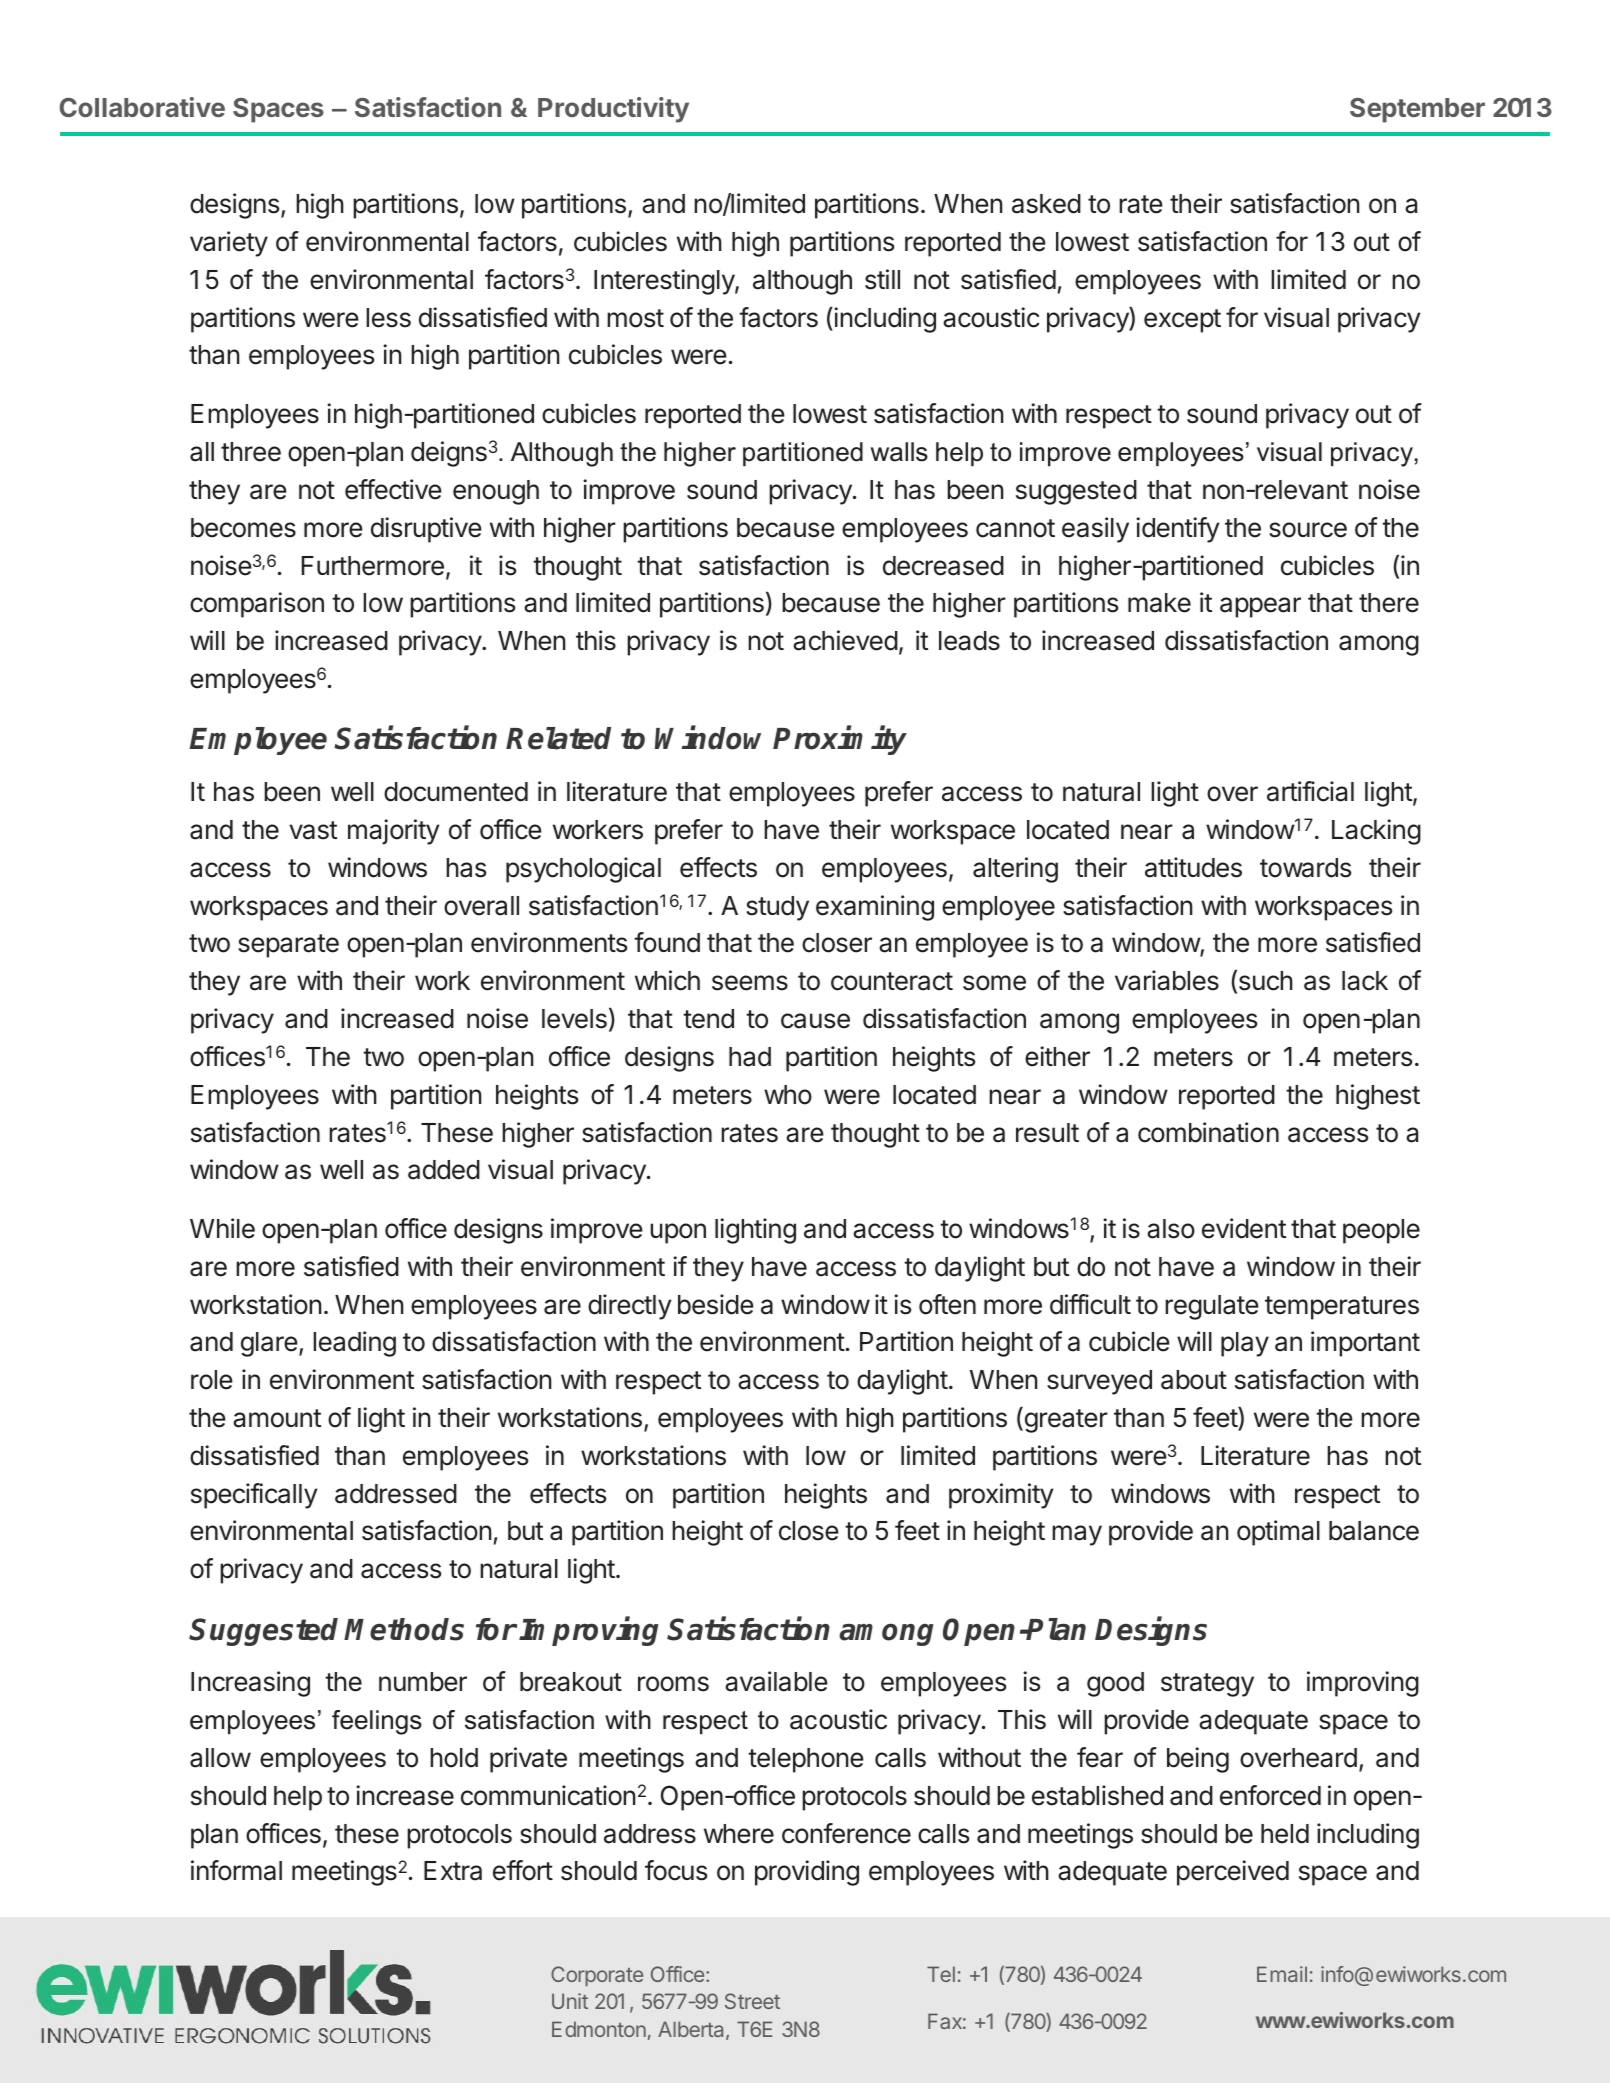 The image size is (1610, 2083). I want to click on Street, so click(752, 2001).
